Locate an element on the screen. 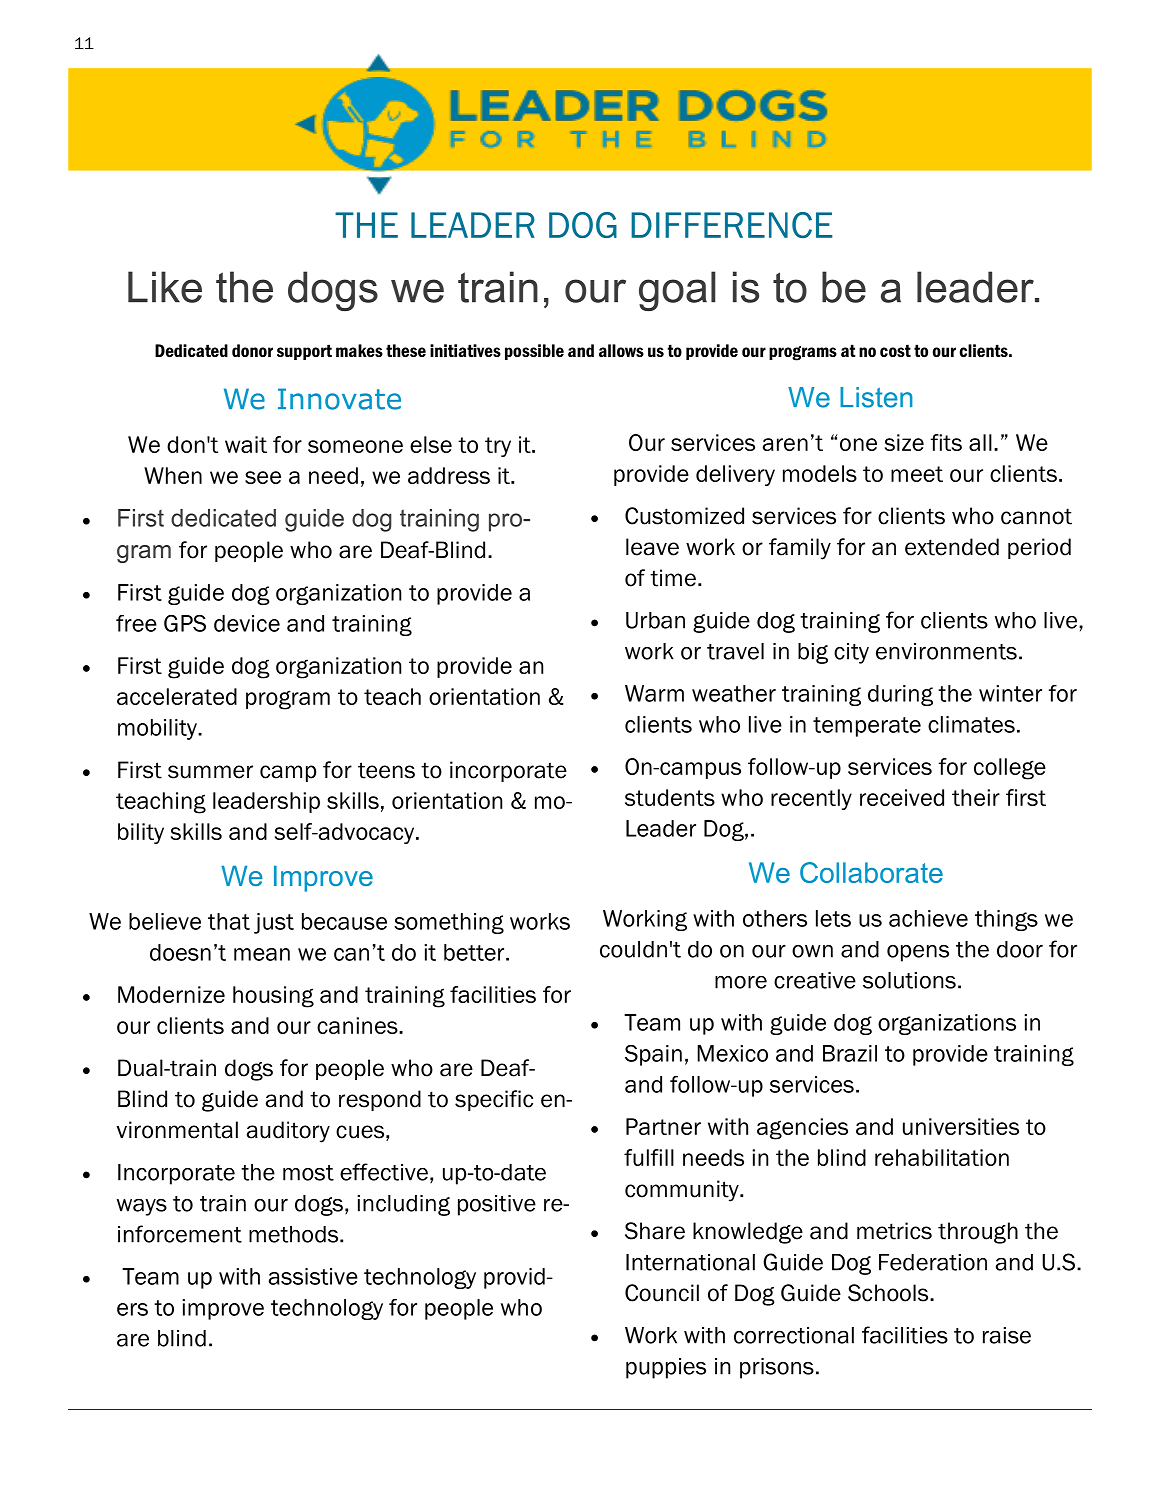  summer is located at coordinates (210, 772).
